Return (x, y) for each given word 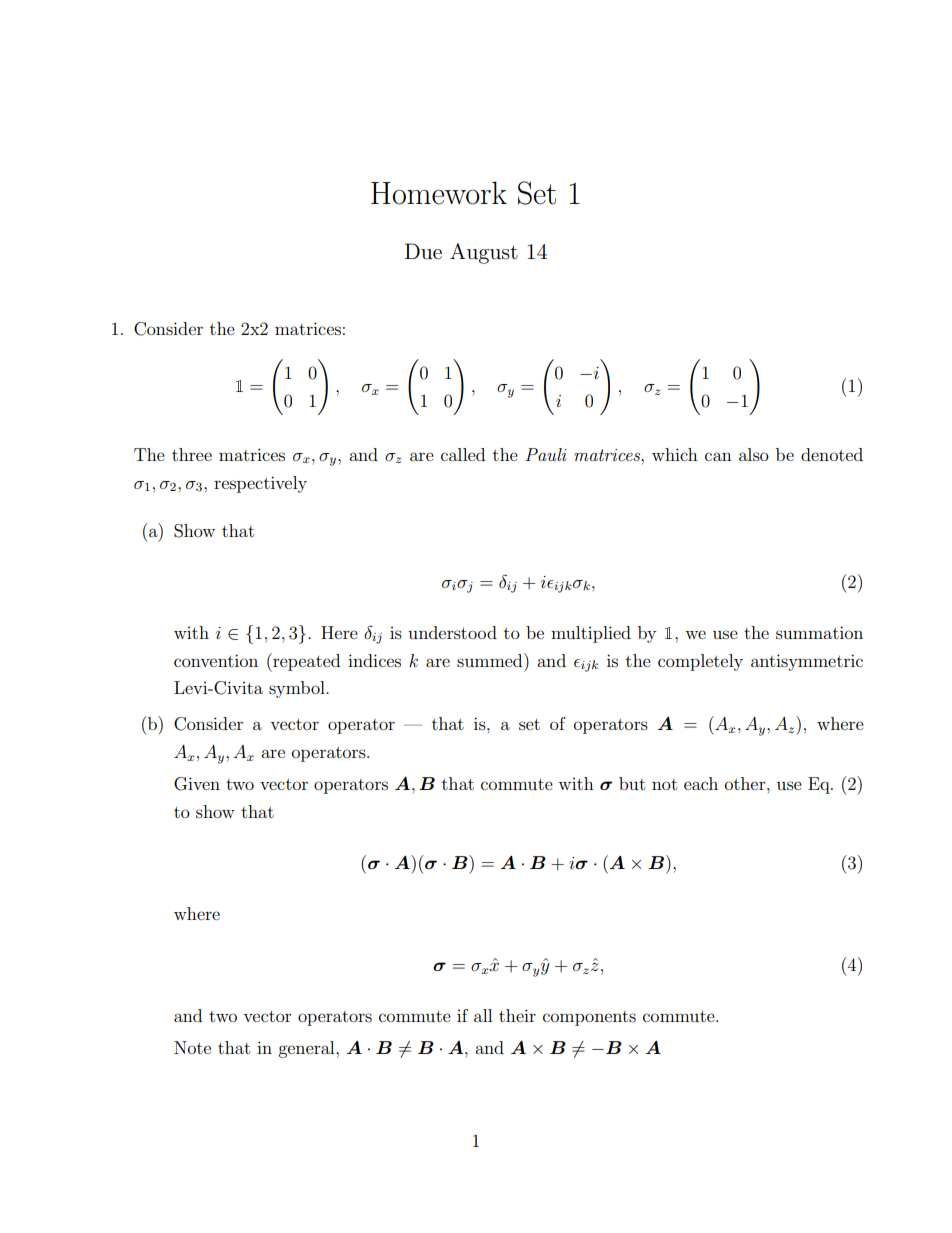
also (754, 454)
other (746, 783)
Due (423, 251)
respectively (260, 484)
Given (197, 784)
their (517, 1015)
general (307, 1049)
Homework (439, 193)
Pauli (546, 454)
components (589, 1018)
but (632, 783)
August (484, 253)
